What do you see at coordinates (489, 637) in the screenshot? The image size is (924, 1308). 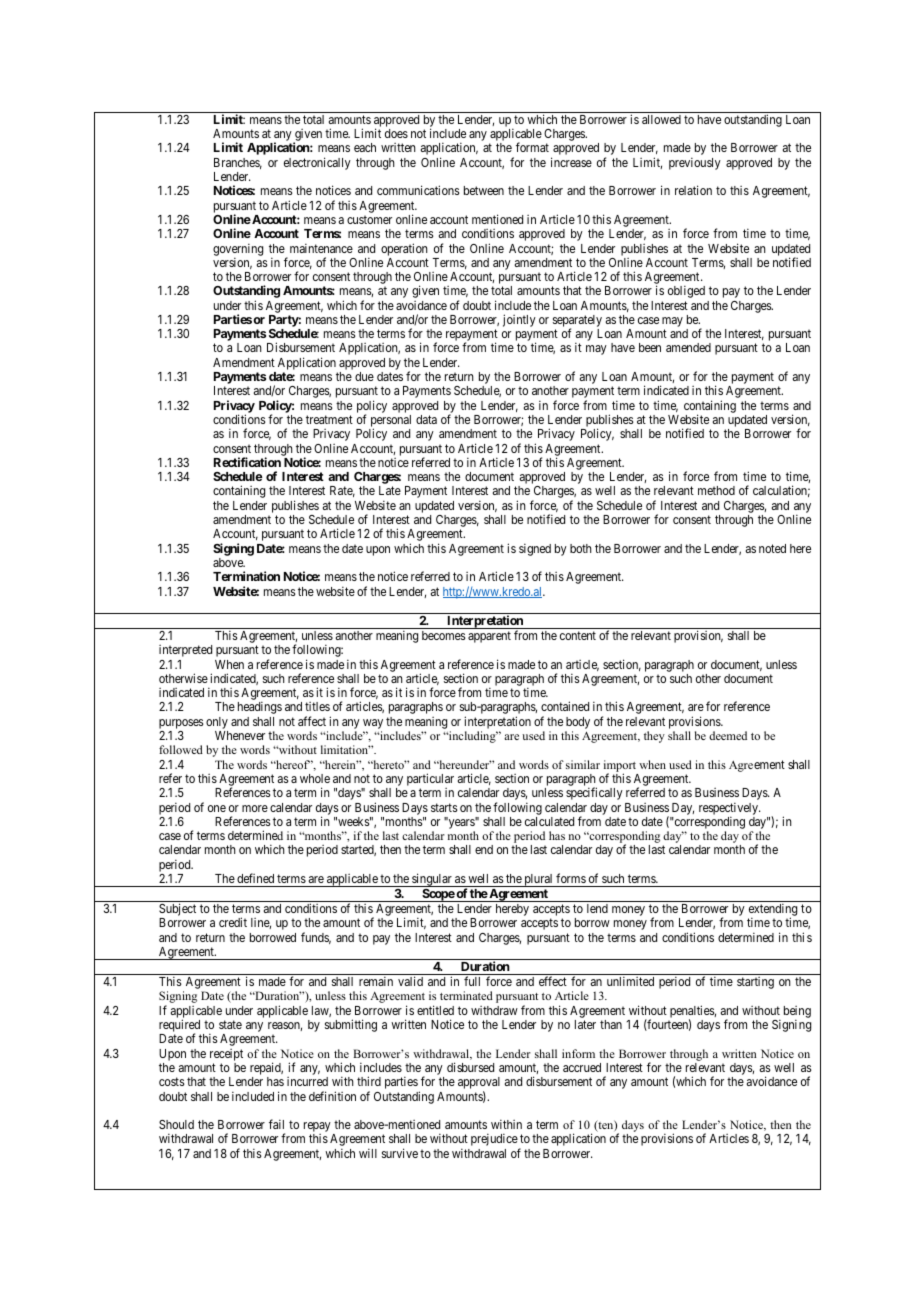 I see `apparent` at bounding box center [489, 637].
